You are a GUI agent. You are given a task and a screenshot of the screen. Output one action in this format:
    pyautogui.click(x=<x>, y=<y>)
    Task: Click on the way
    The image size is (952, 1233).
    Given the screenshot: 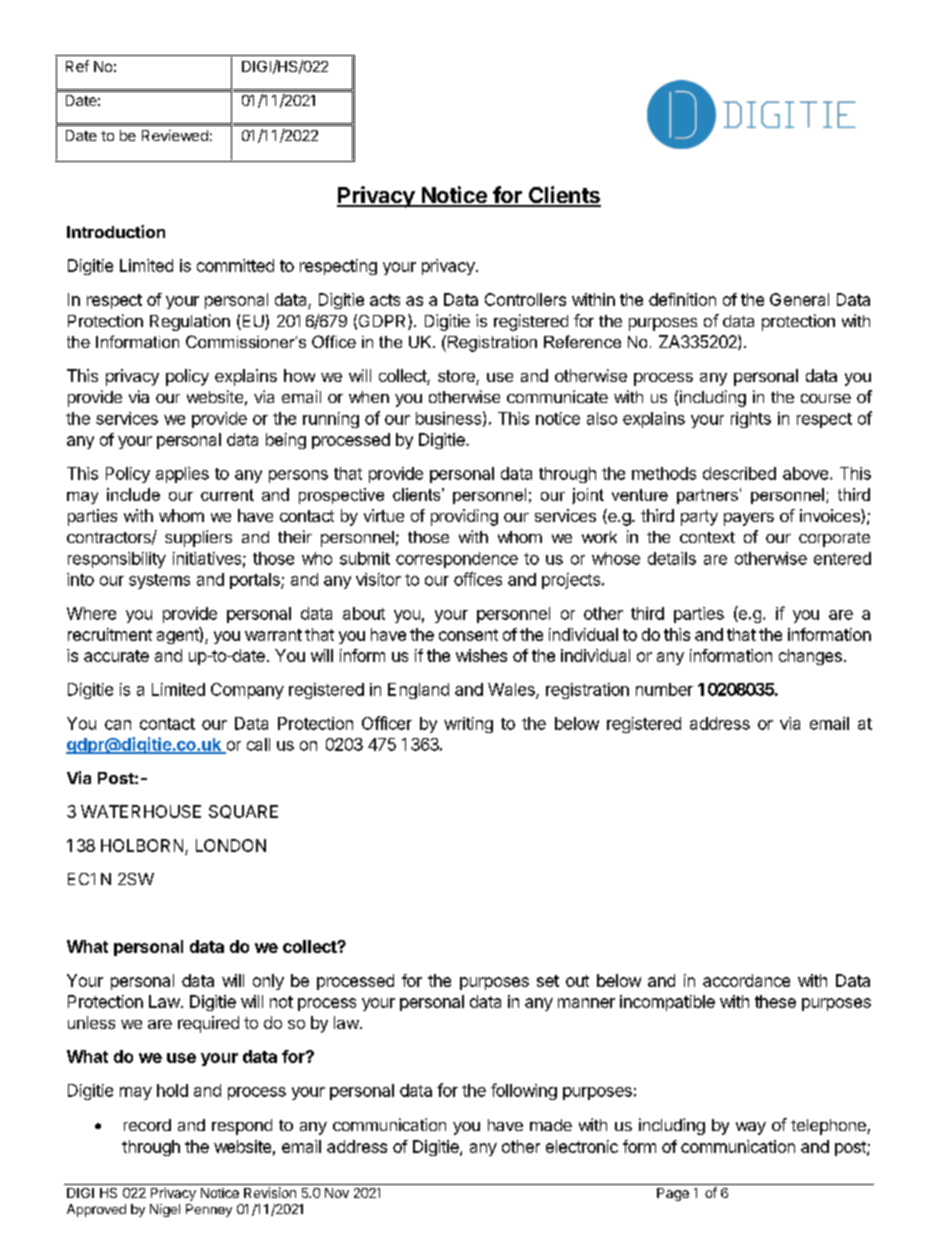 What is the action you would take?
    pyautogui.click(x=751, y=1128)
